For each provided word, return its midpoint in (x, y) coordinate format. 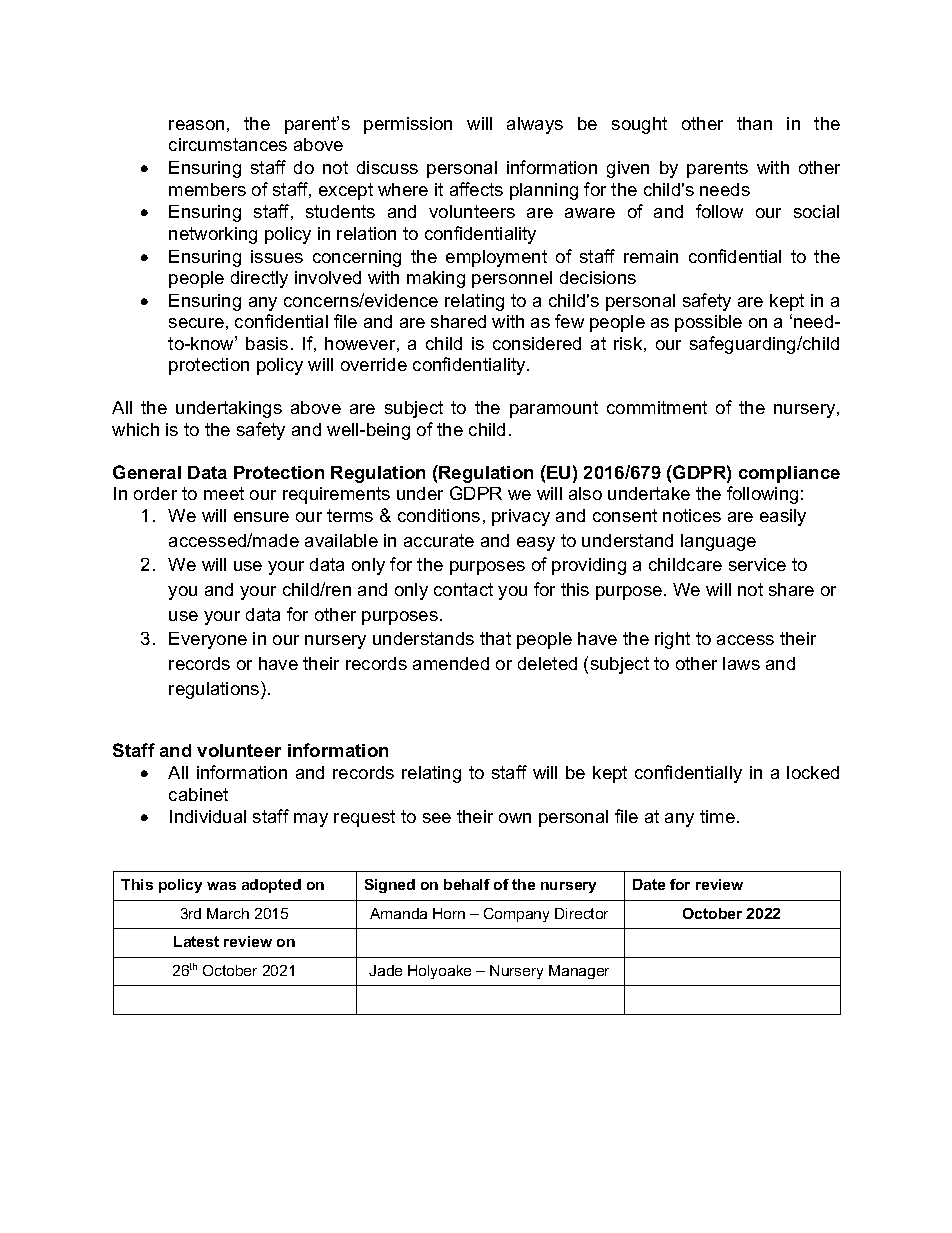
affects (476, 189)
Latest (196, 941)
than (754, 123)
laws (741, 663)
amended (451, 663)
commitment (657, 407)
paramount (554, 409)
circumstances (228, 144)
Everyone (208, 640)
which (135, 429)
